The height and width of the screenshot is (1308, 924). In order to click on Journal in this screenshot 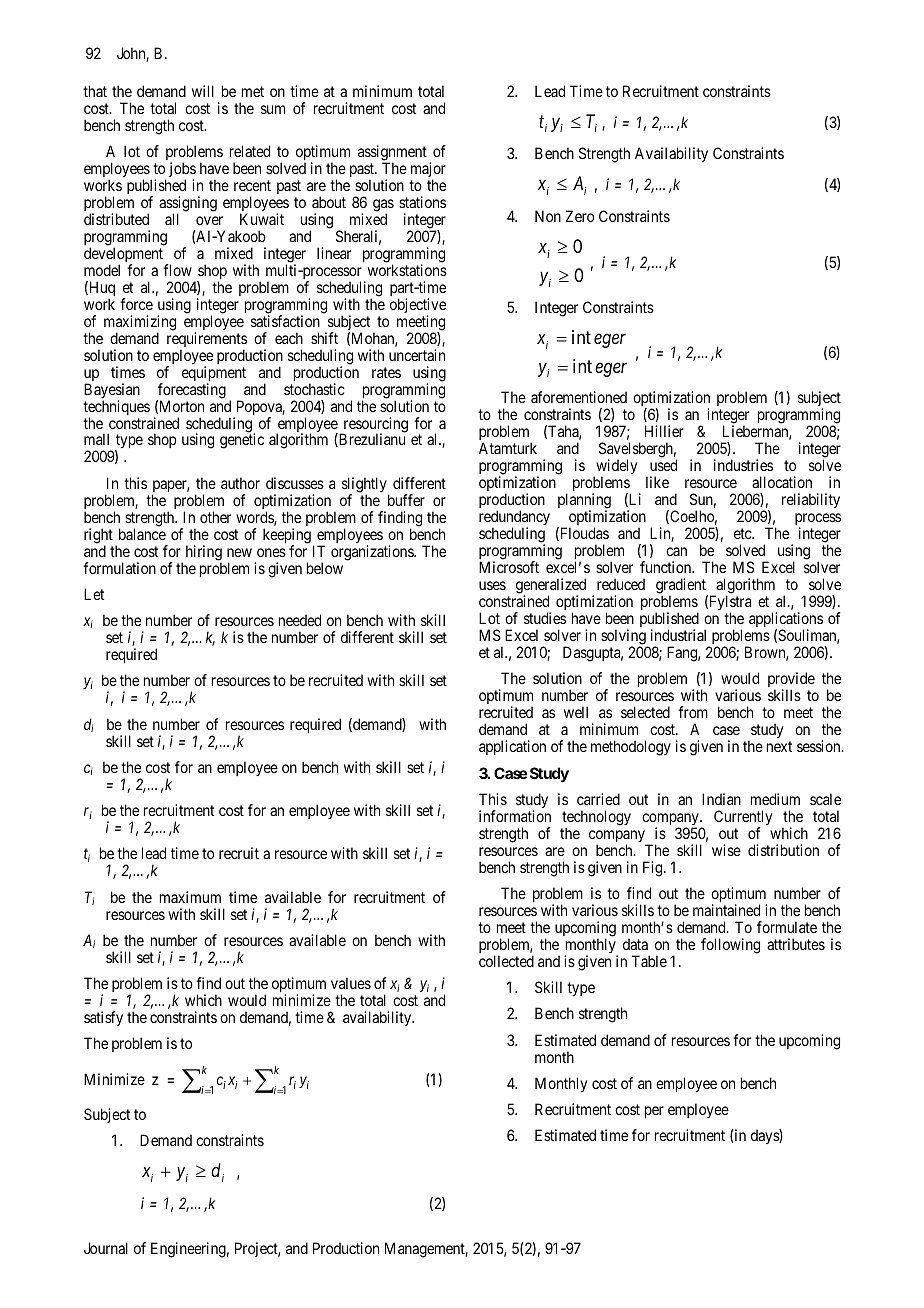, I will do `click(106, 1248)`.
